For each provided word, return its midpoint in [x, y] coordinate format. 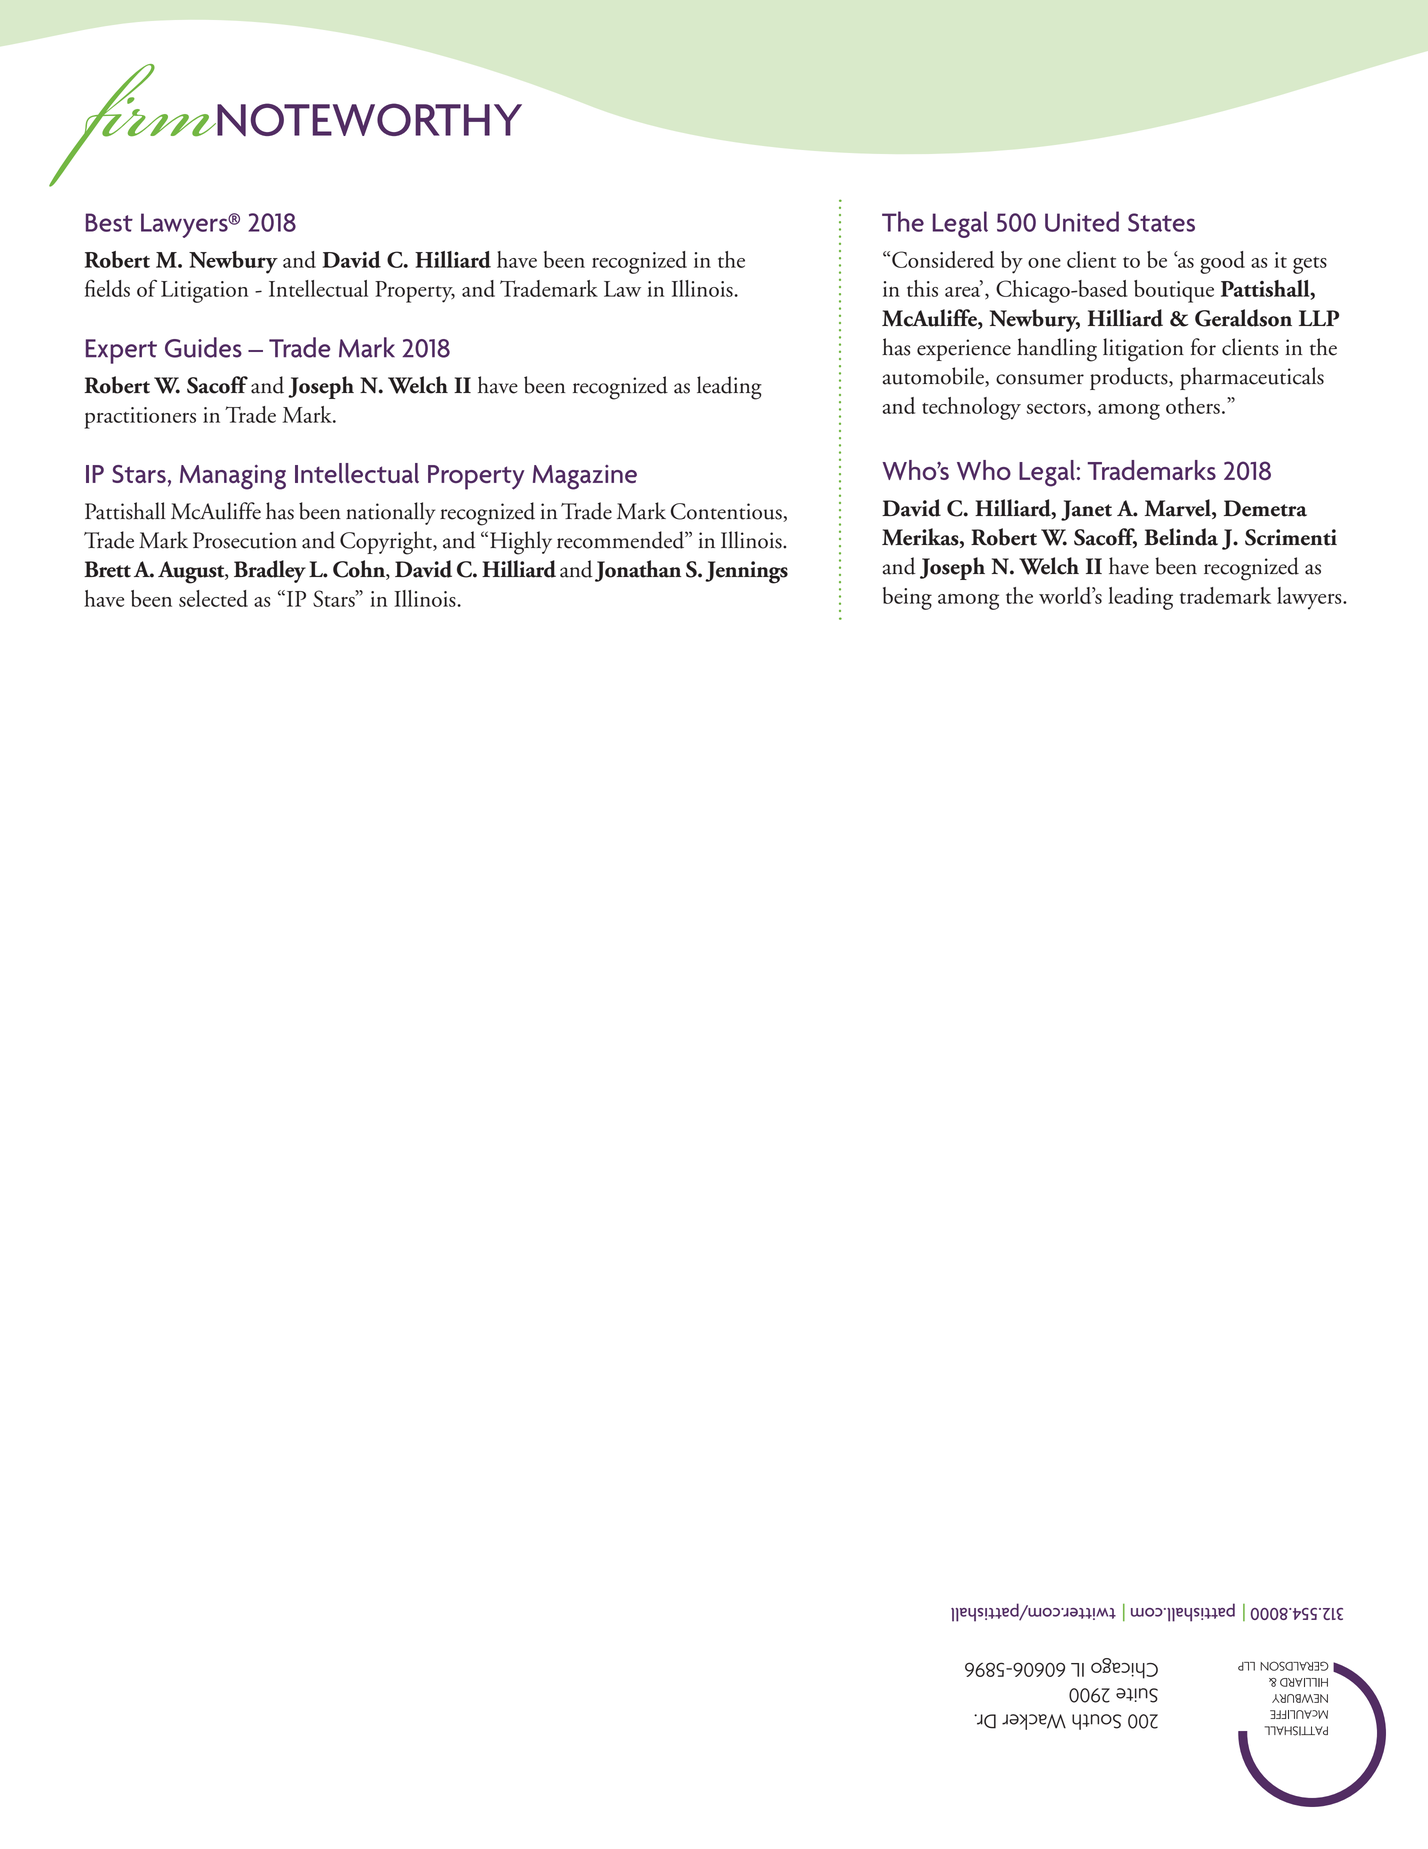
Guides [203, 347]
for [1203, 347]
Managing [233, 477]
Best [109, 222]
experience [964, 350]
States [1161, 222]
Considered [943, 259]
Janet [1086, 510]
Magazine [585, 477]
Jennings [746, 572]
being [907, 598]
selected [213, 598]
